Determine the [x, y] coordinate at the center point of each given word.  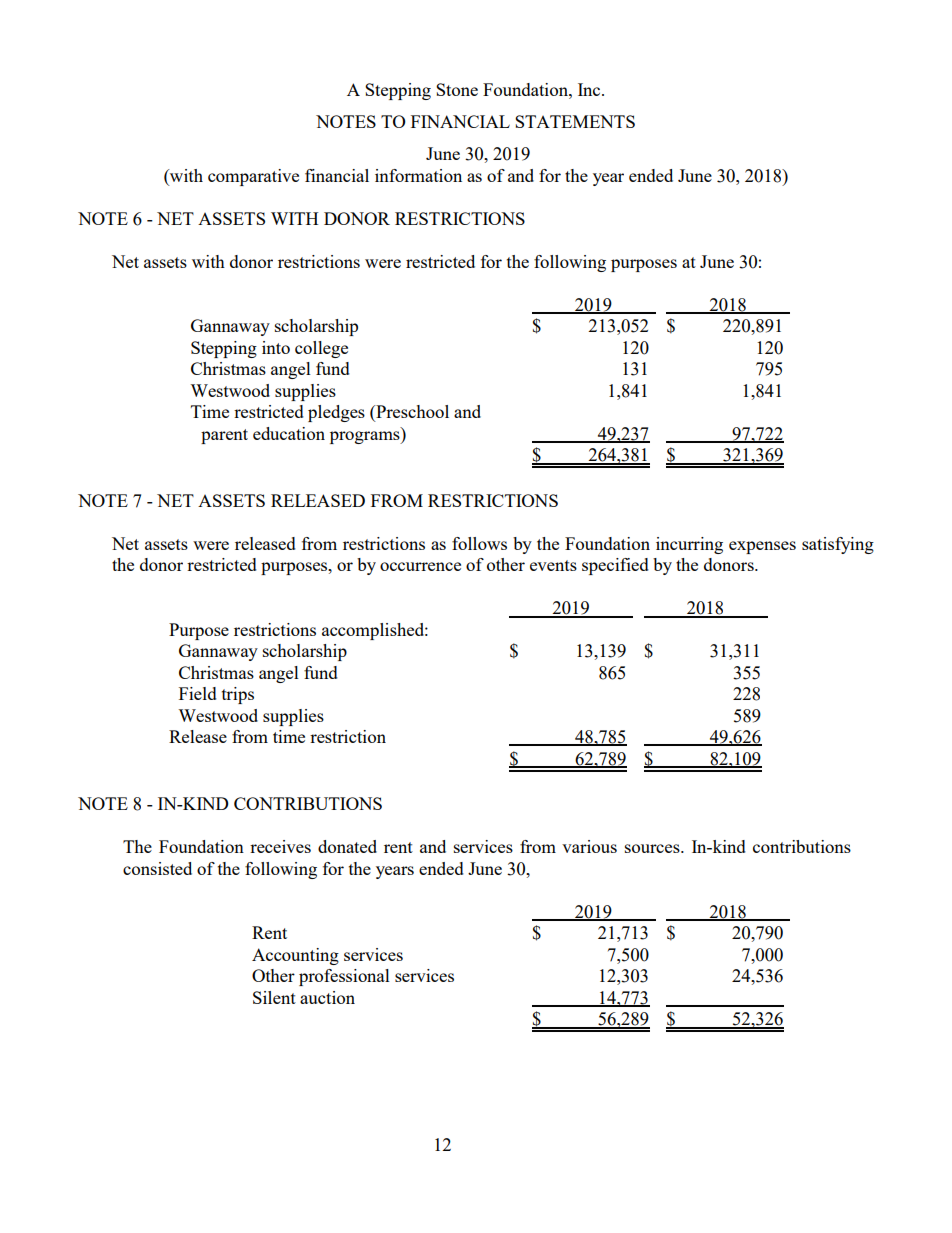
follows [479, 543]
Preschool [411, 413]
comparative [253, 177]
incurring [689, 545]
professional [344, 977]
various [589, 846]
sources [653, 848]
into [276, 347]
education [289, 433]
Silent [274, 997]
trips [238, 695]
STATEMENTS [575, 121]
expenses [762, 547]
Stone [457, 89]
